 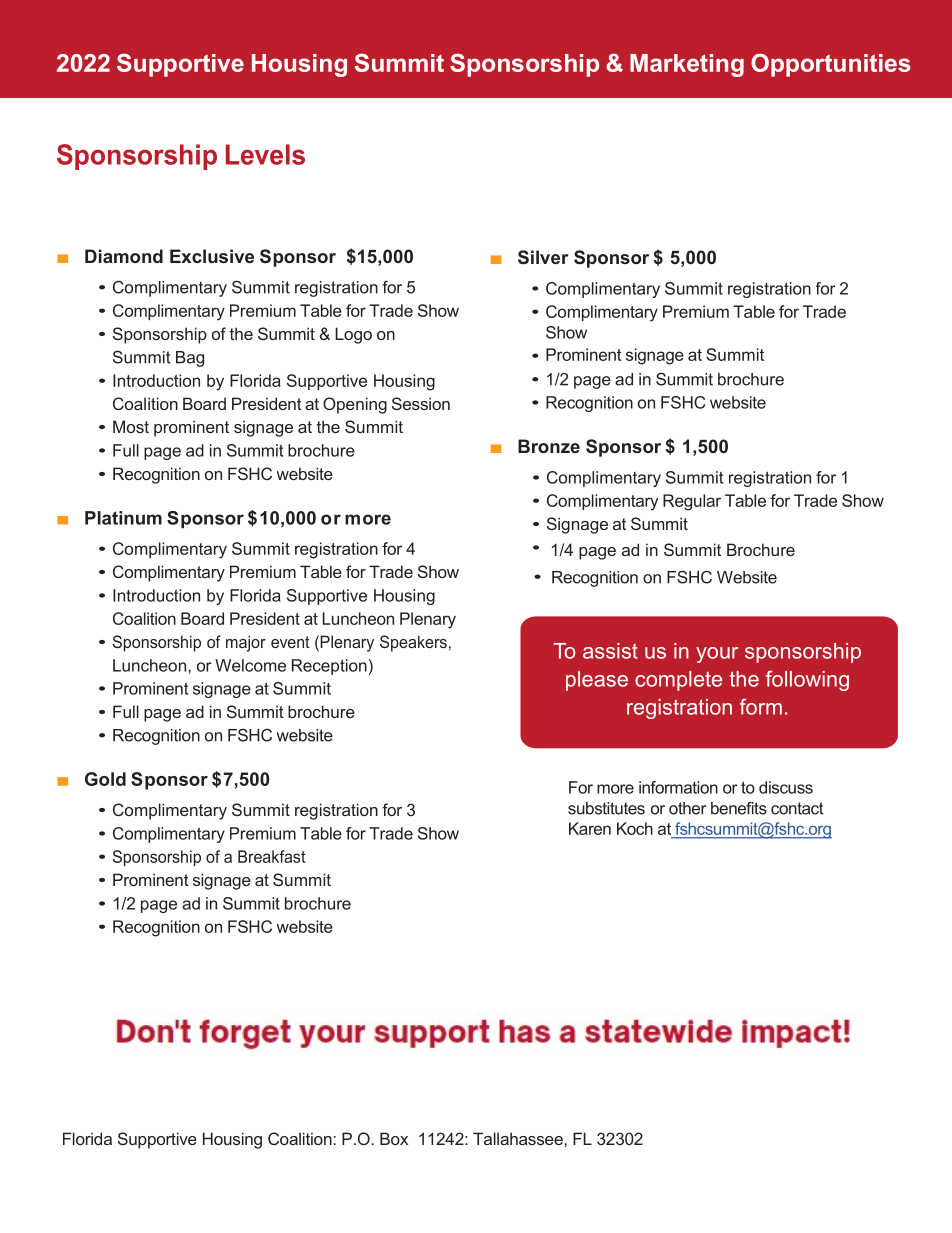 What do you see at coordinates (610, 651) in the screenshot?
I see `assist` at bounding box center [610, 651].
